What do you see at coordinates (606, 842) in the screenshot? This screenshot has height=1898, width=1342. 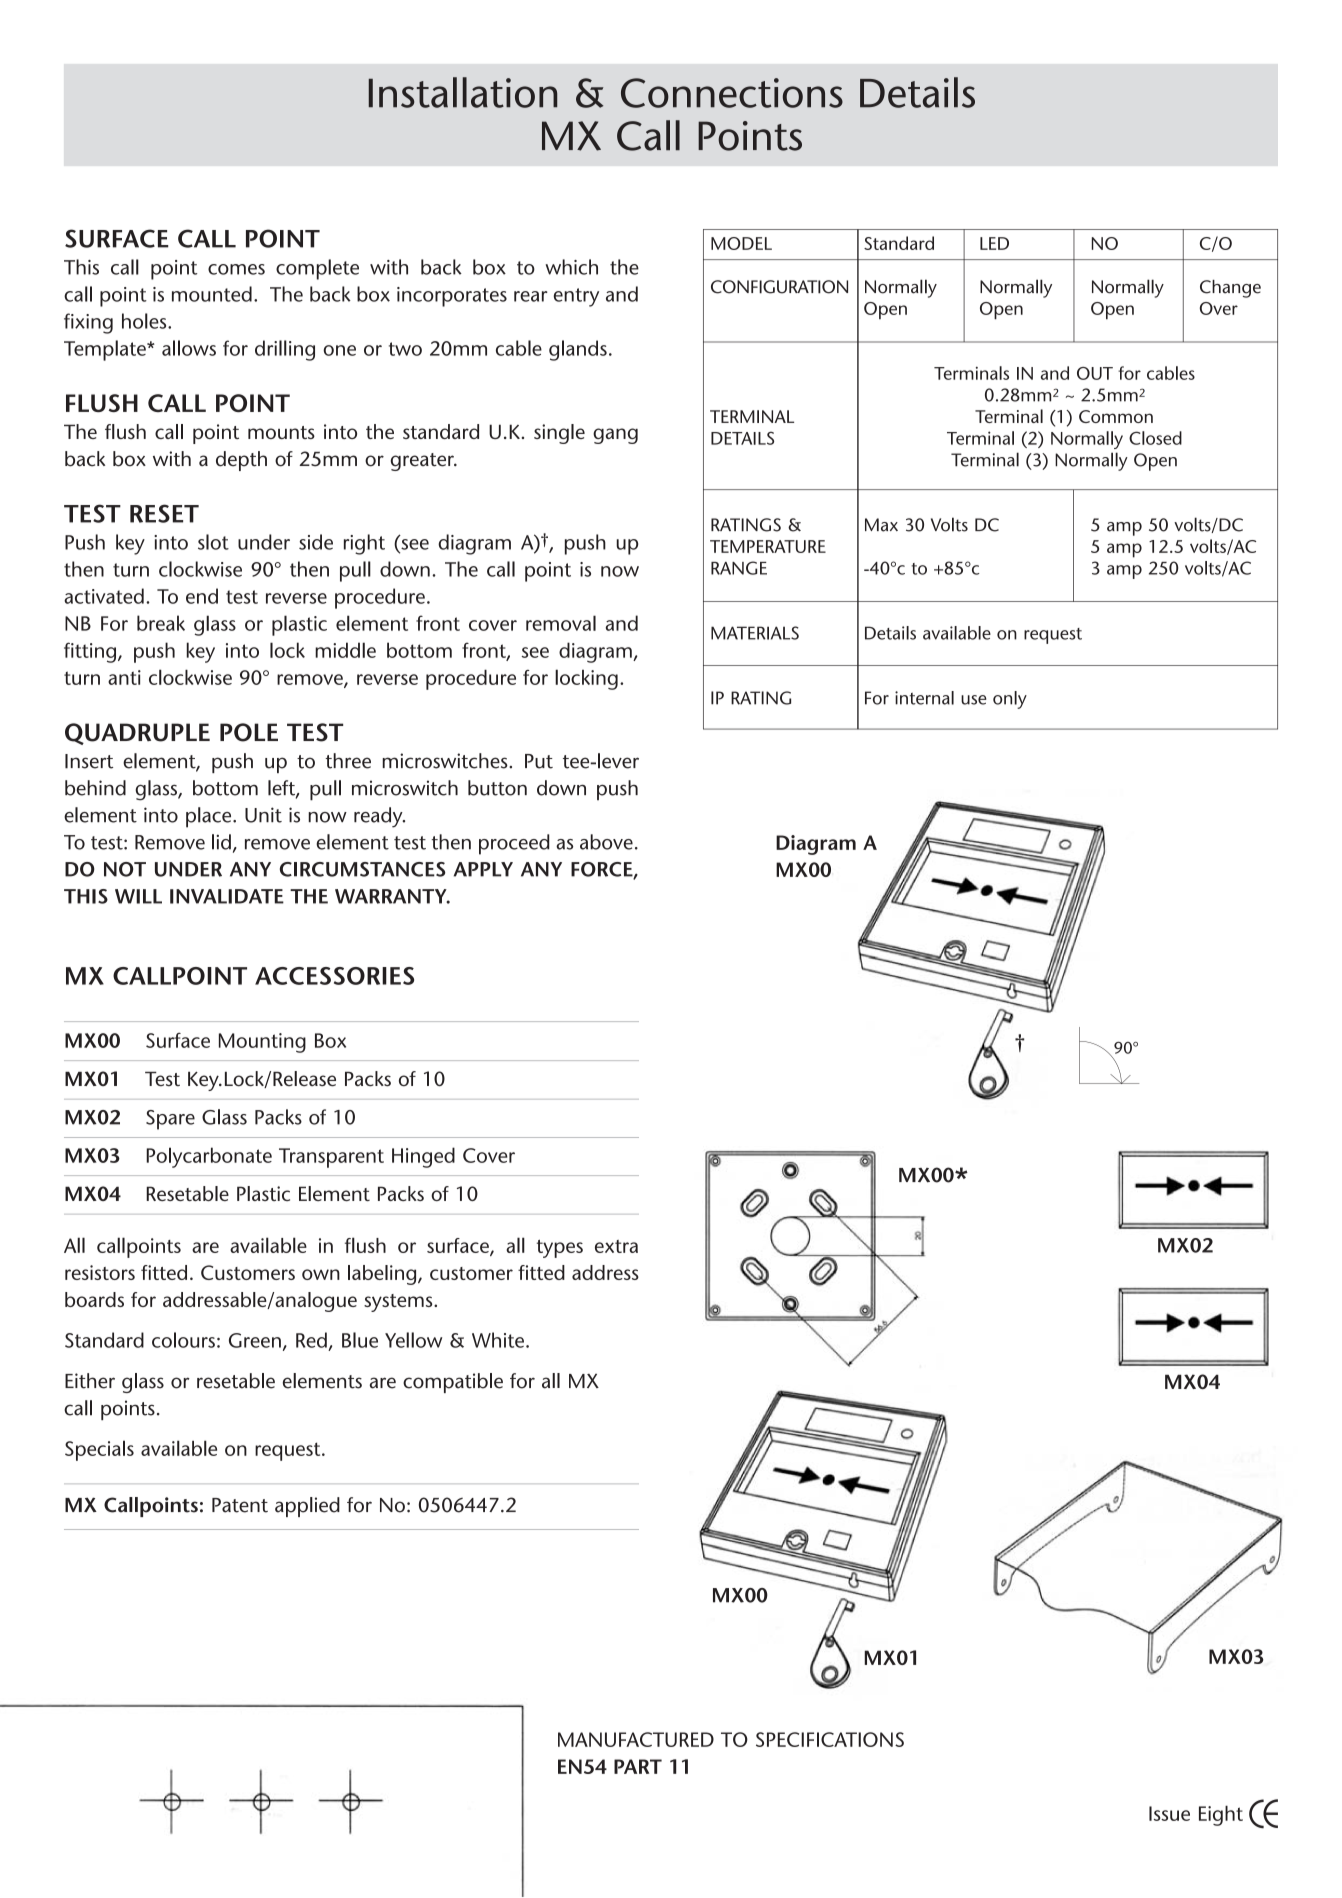 I see `above` at bounding box center [606, 842].
